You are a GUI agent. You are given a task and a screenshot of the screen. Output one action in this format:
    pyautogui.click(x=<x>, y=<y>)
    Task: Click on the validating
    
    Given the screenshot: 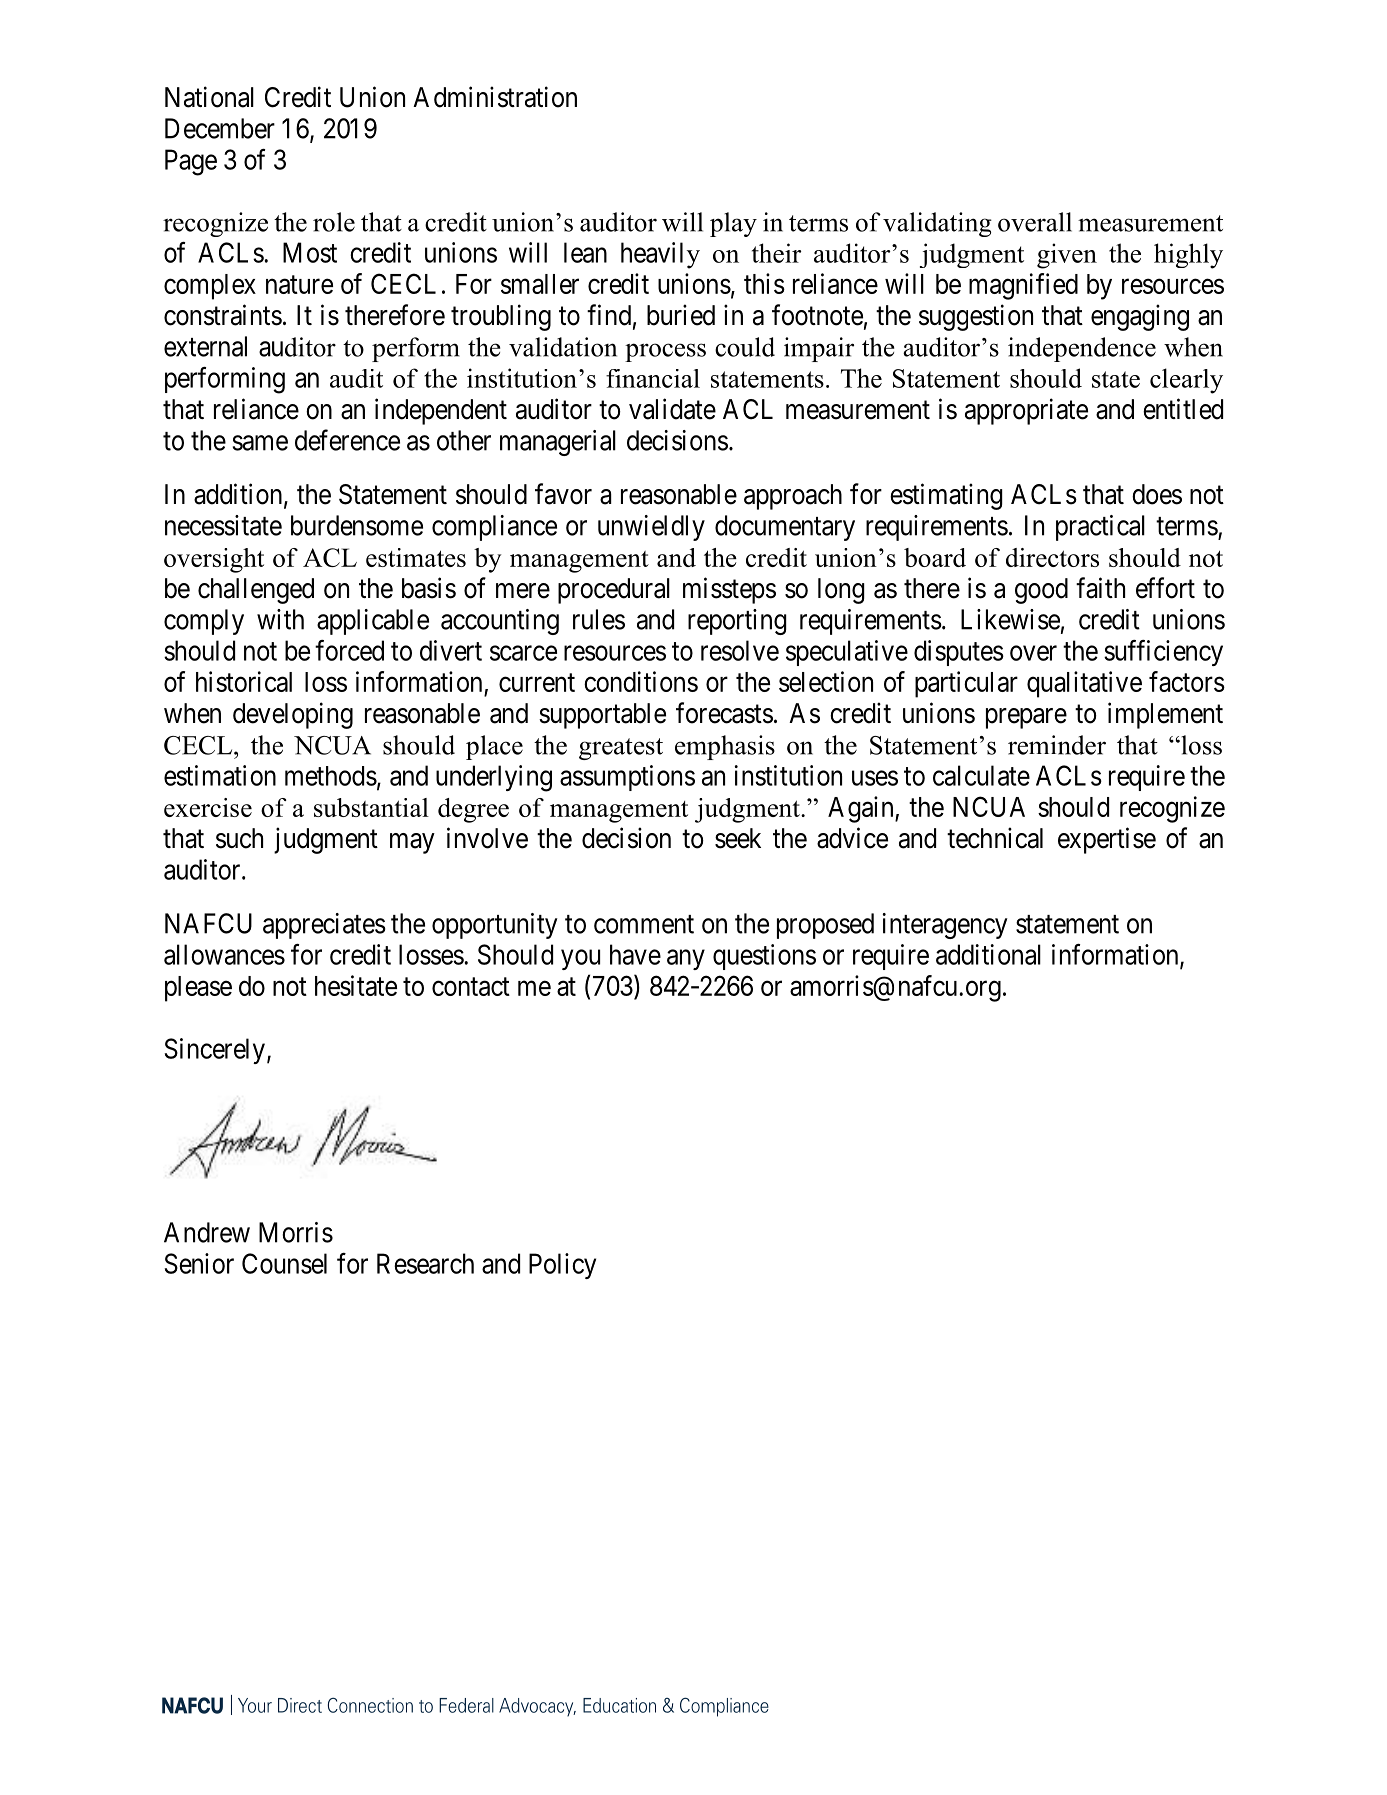 What is the action you would take?
    pyautogui.click(x=937, y=224)
